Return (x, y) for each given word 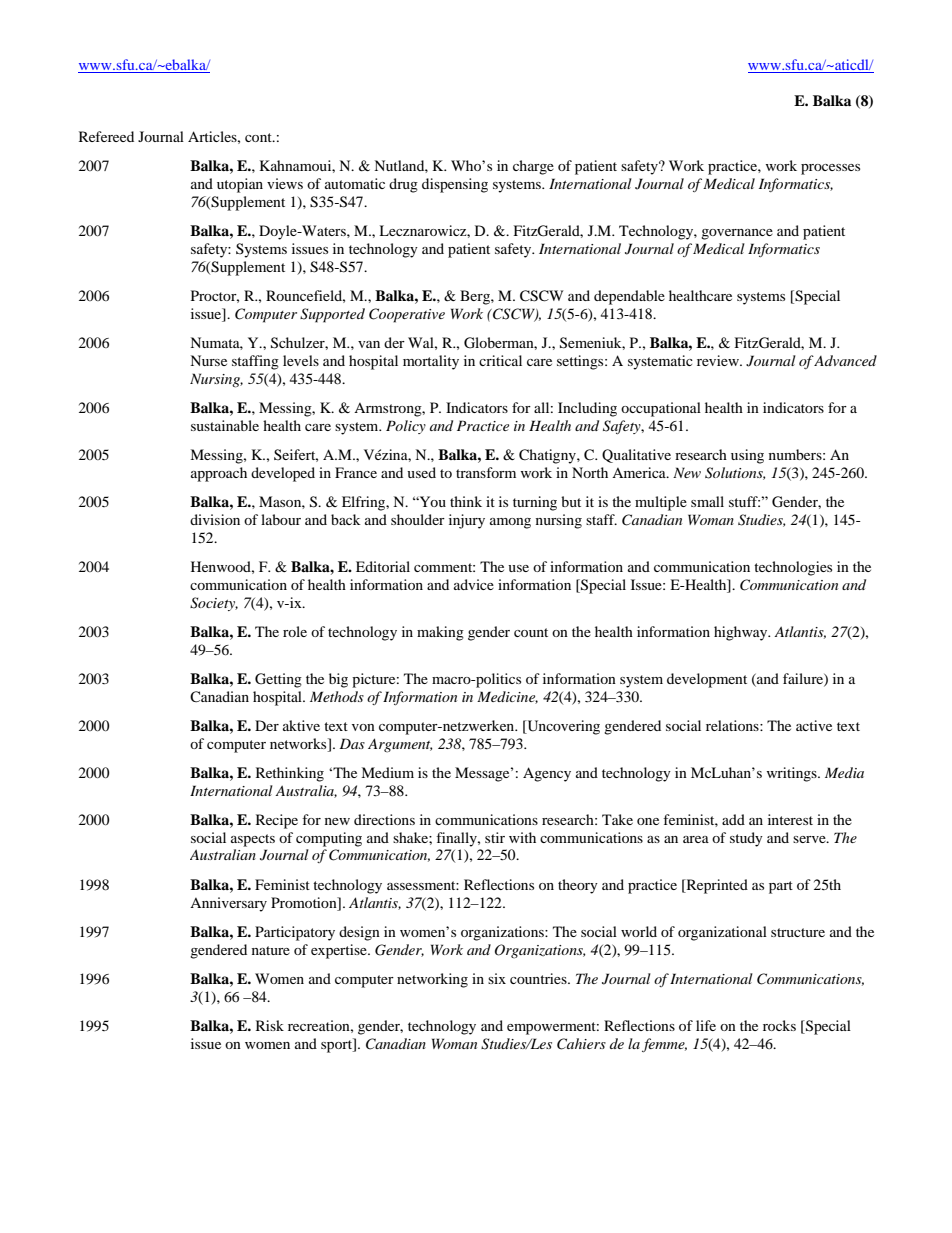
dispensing (455, 185)
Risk (270, 1025)
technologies (793, 568)
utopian (240, 185)
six (497, 978)
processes (830, 169)
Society (214, 604)
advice (474, 584)
